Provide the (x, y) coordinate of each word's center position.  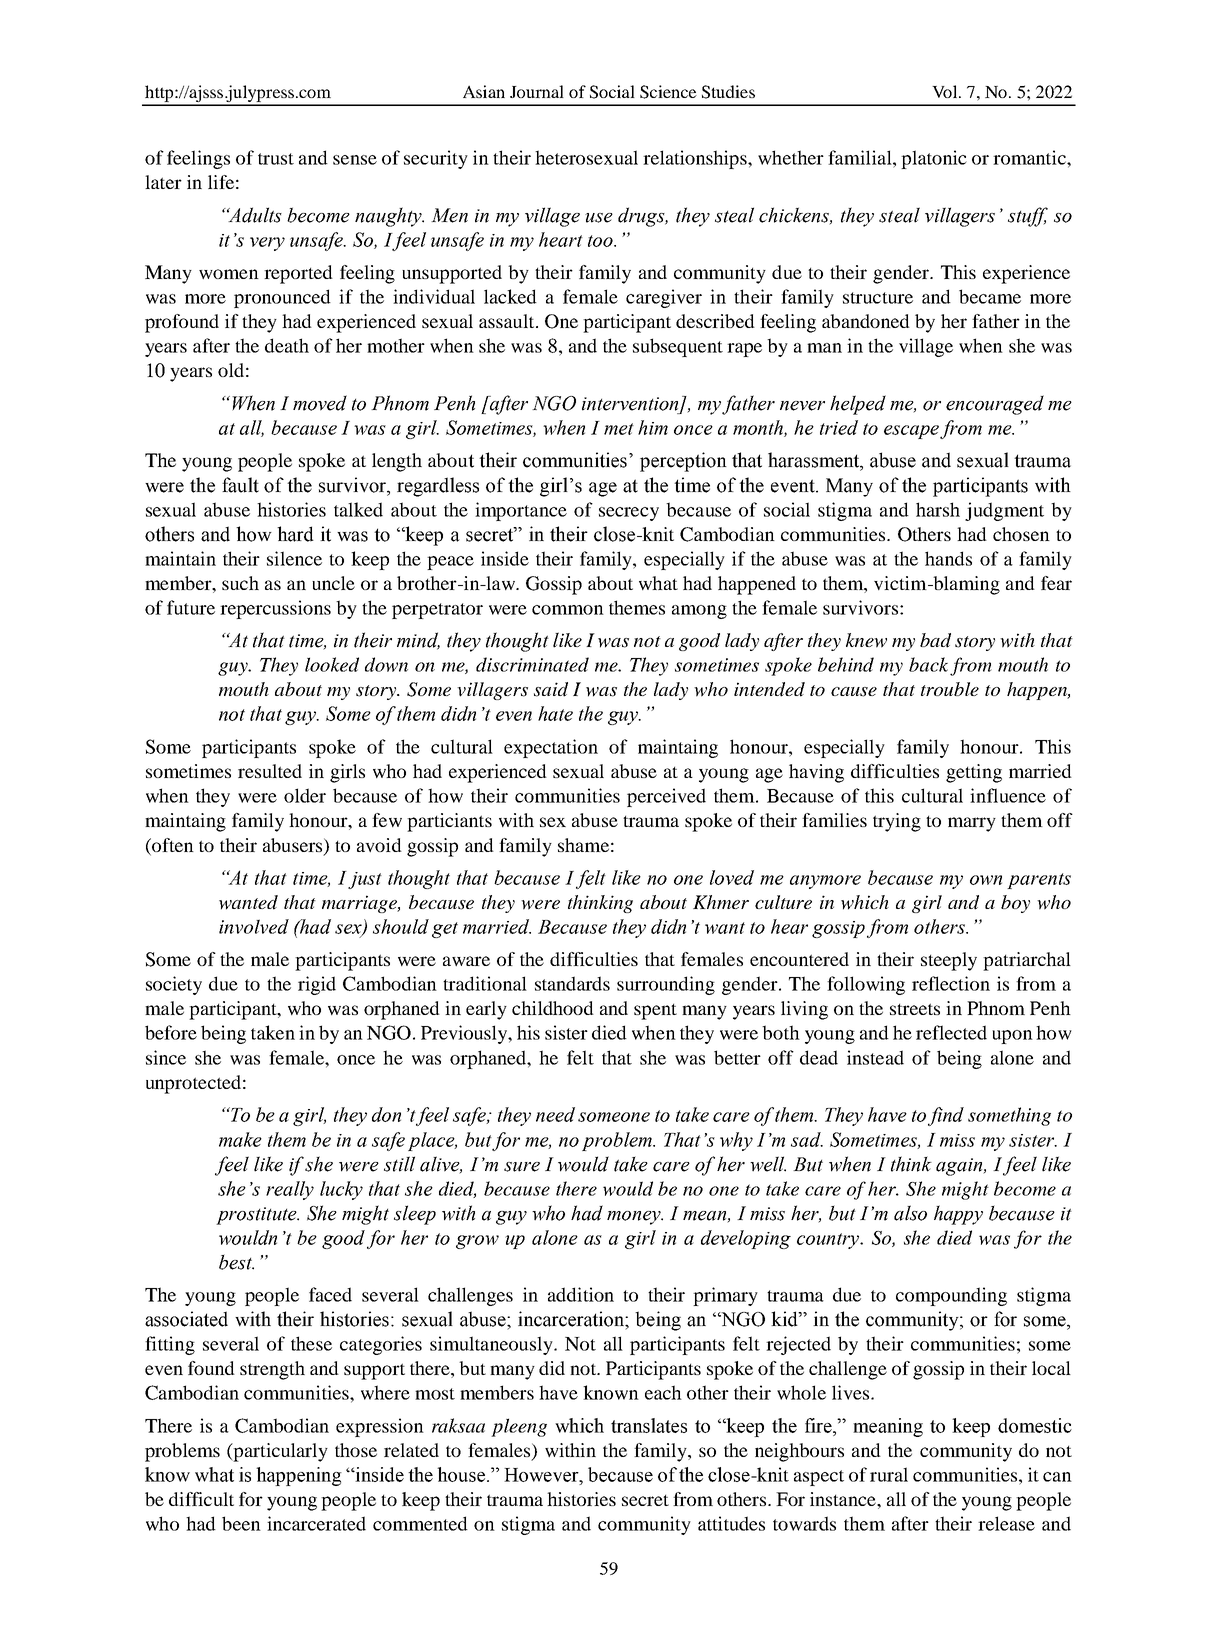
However (542, 1475)
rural (889, 1474)
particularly (280, 1452)
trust (276, 159)
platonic (934, 159)
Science (668, 92)
